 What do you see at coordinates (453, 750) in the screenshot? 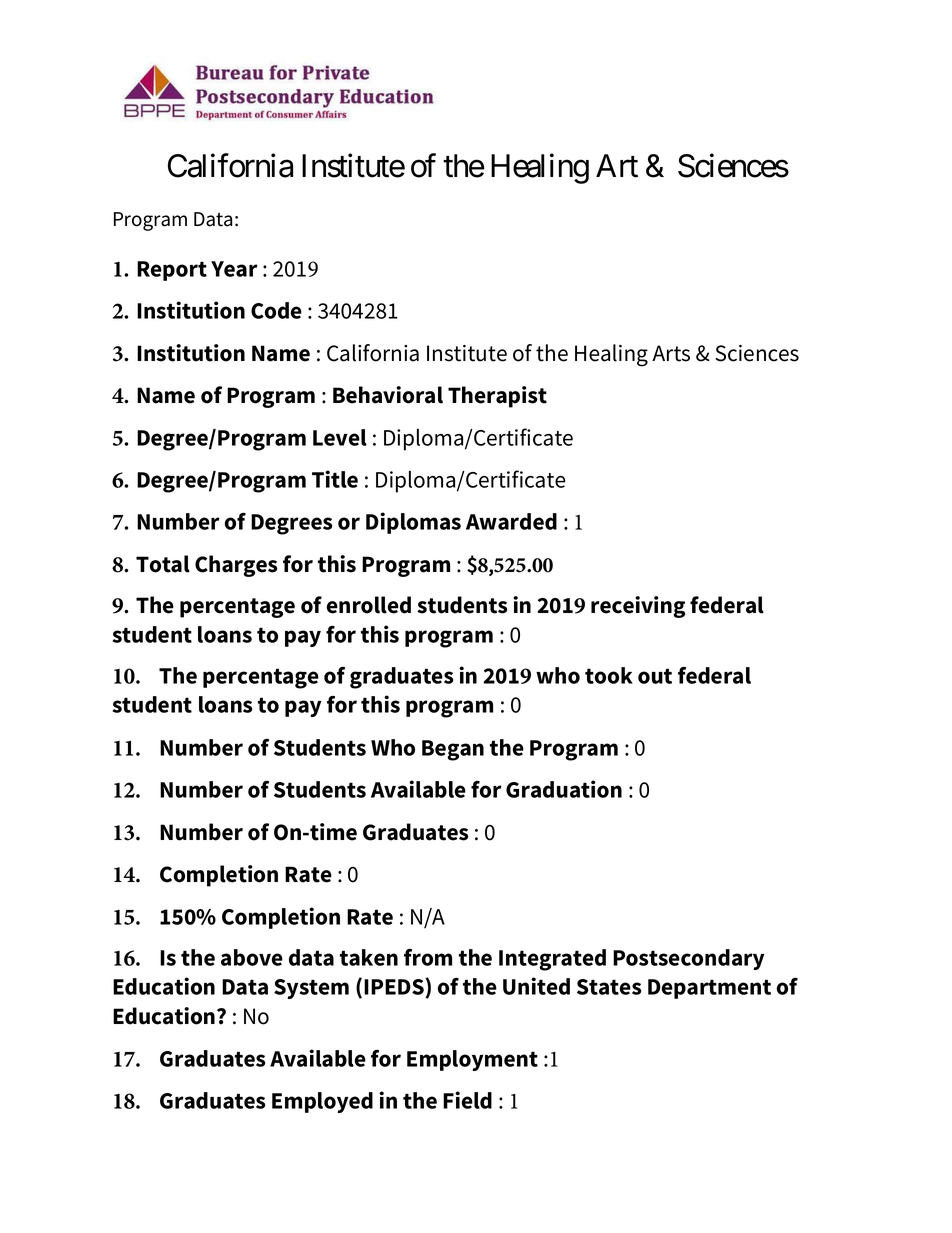
I see `Began` at bounding box center [453, 750].
